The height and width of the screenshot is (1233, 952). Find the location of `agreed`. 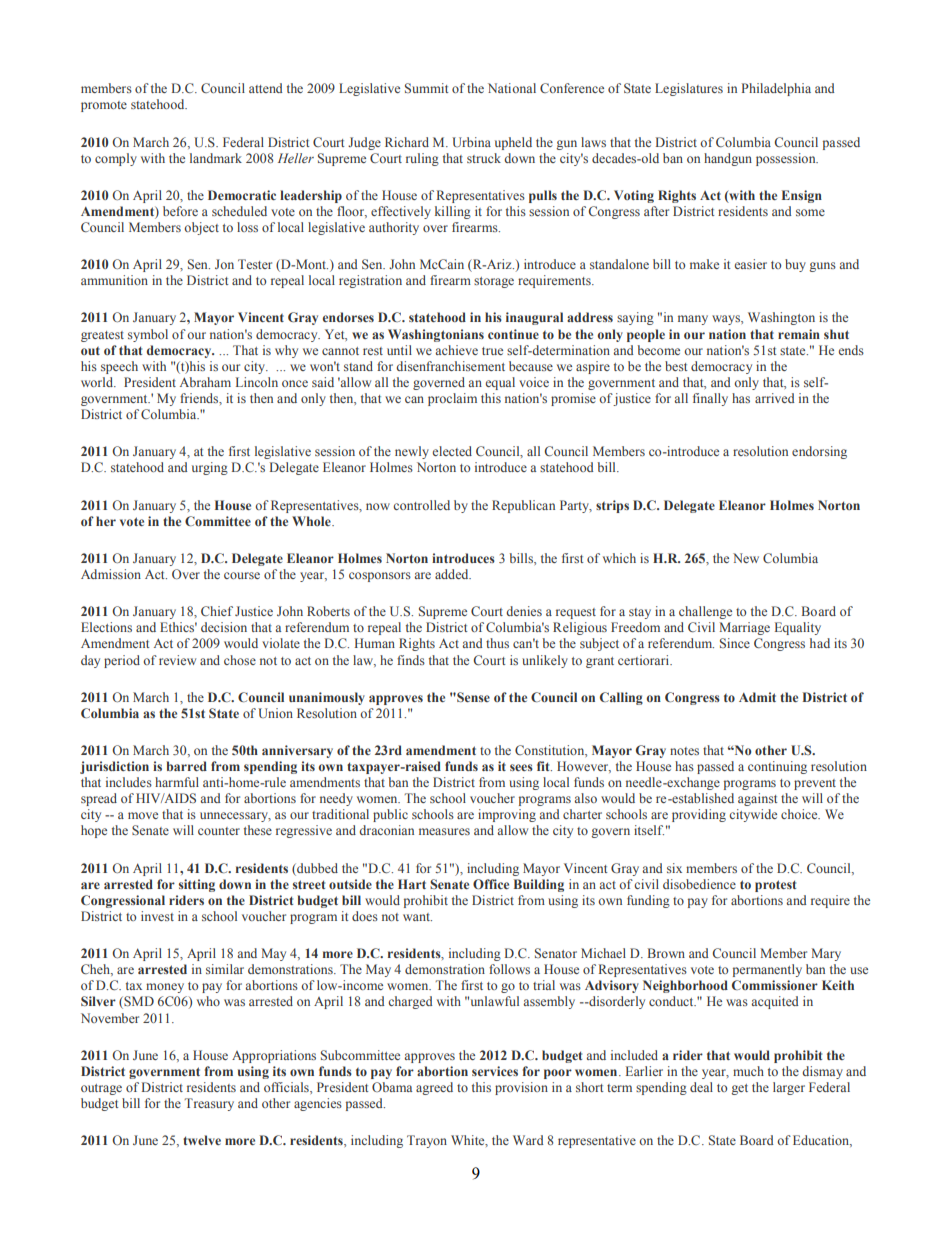

agreed is located at coordinates (434, 1088).
